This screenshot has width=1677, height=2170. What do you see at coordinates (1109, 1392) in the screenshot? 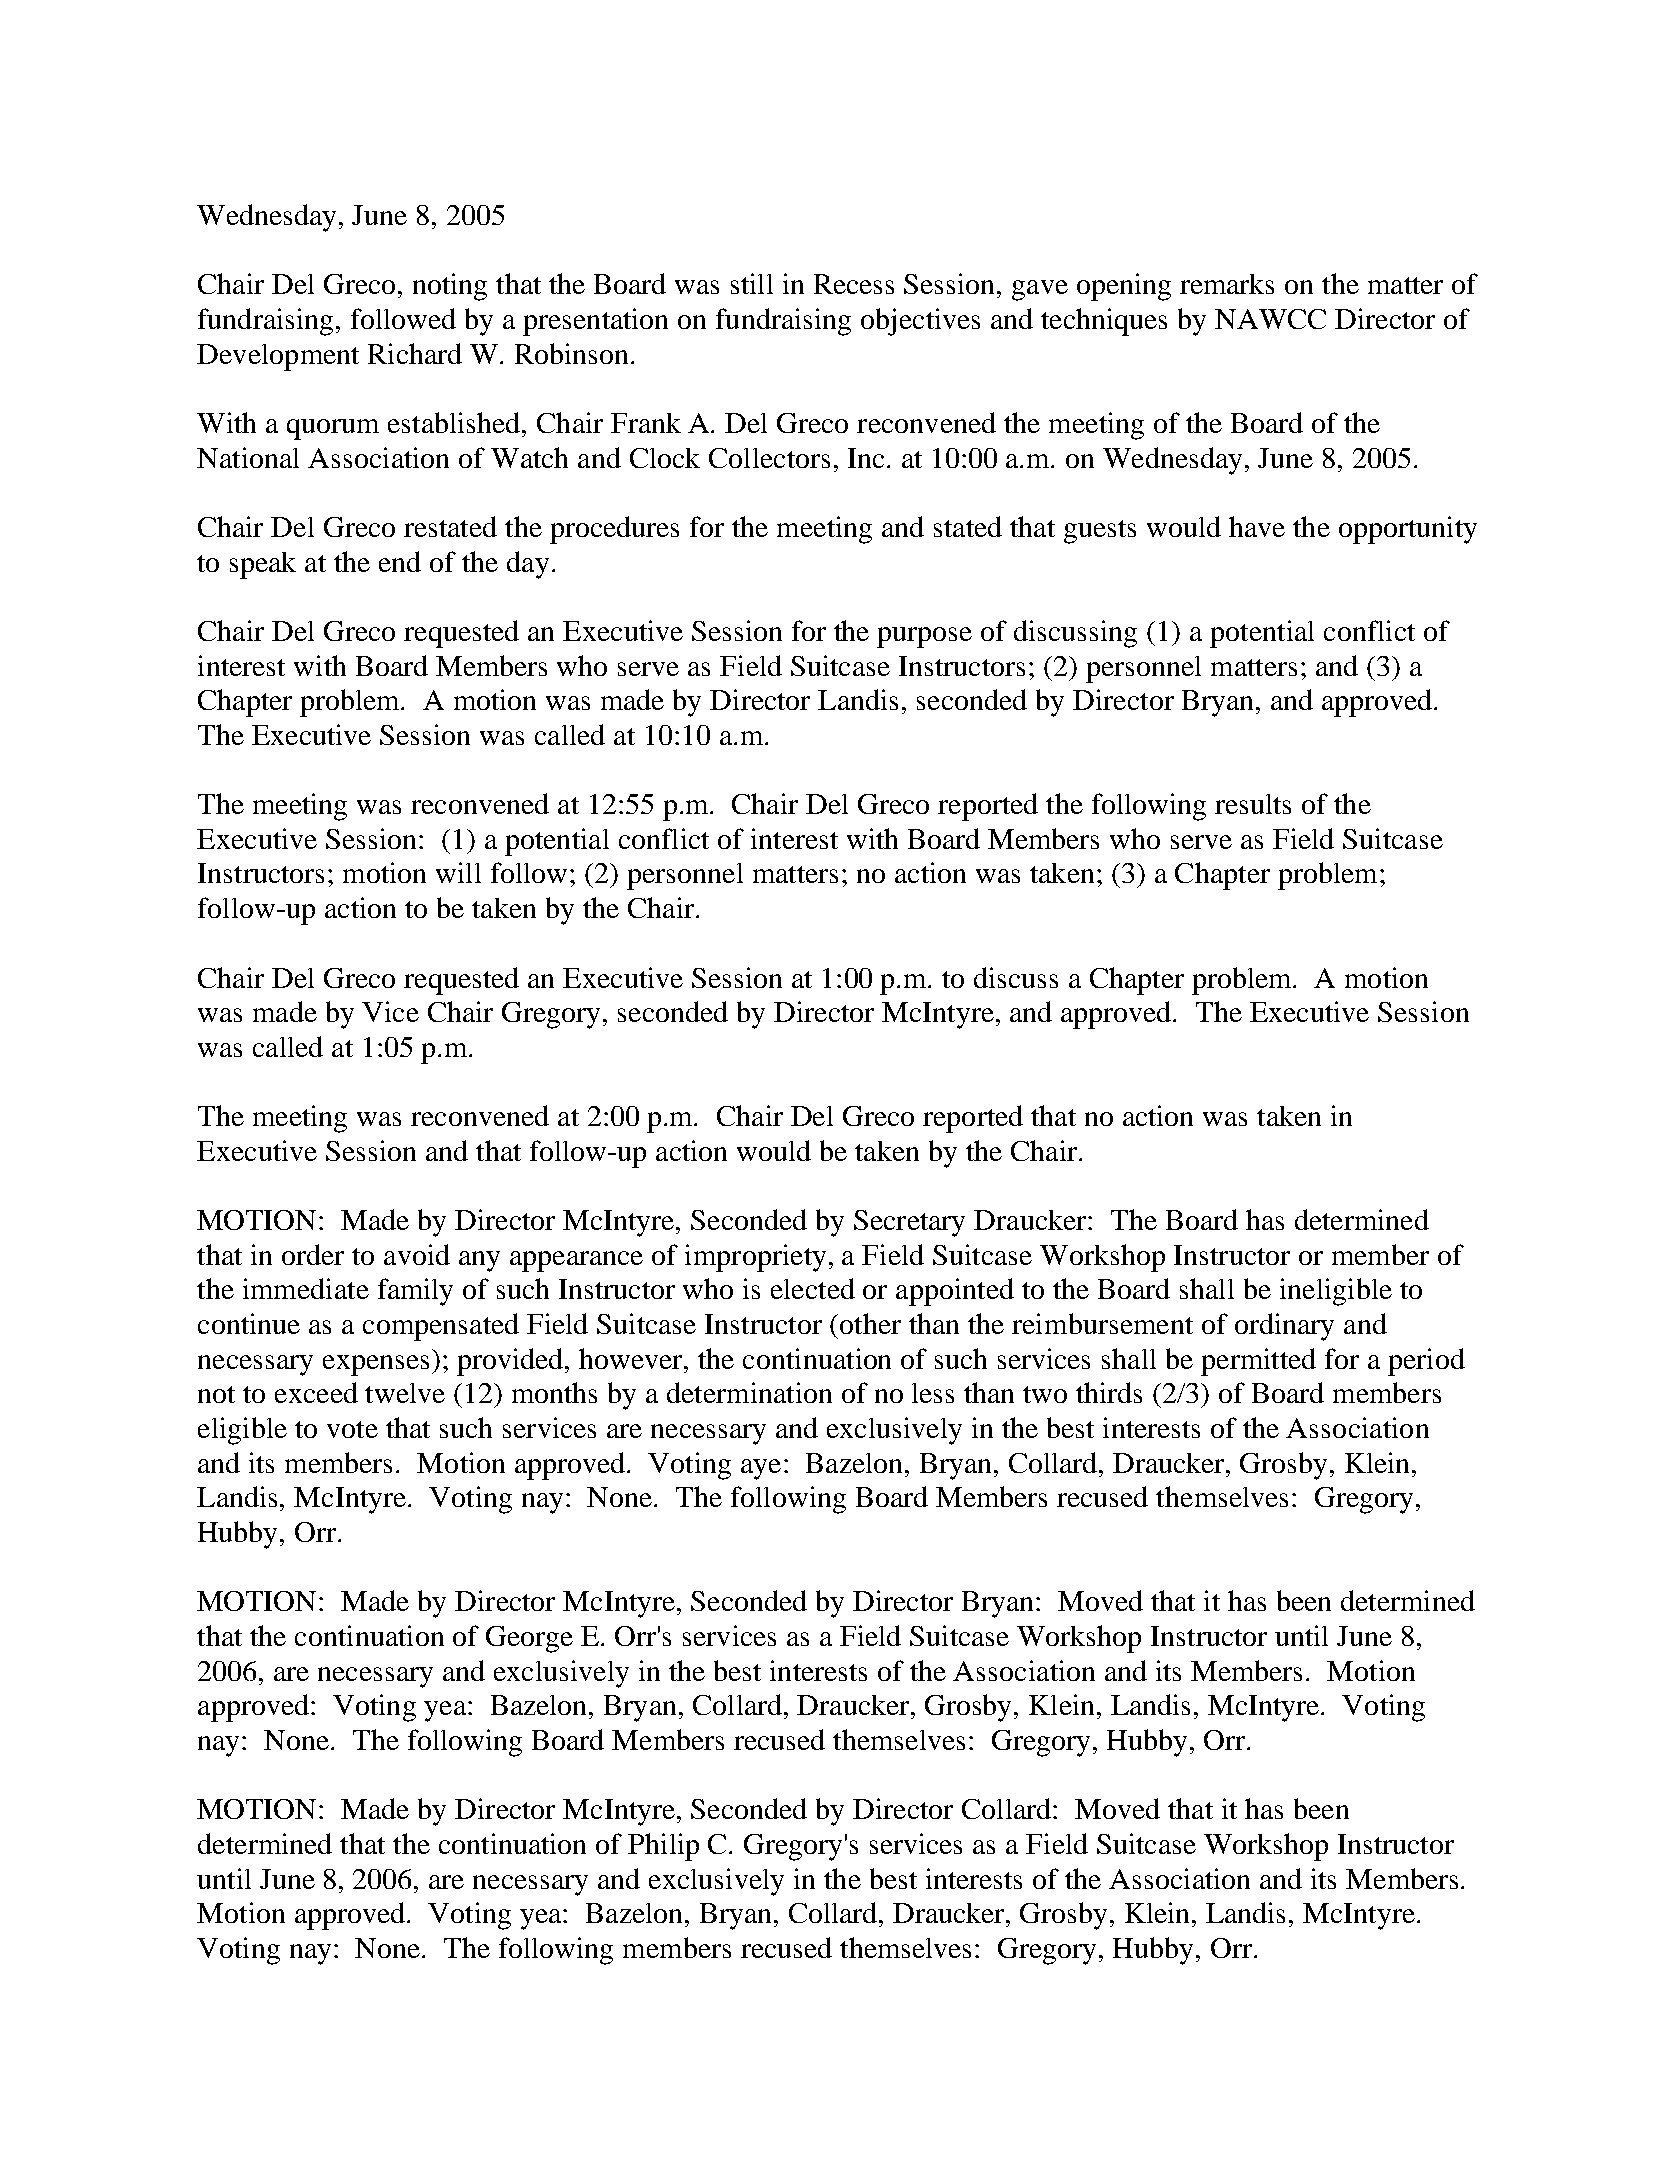
I see `thirds` at bounding box center [1109, 1392].
